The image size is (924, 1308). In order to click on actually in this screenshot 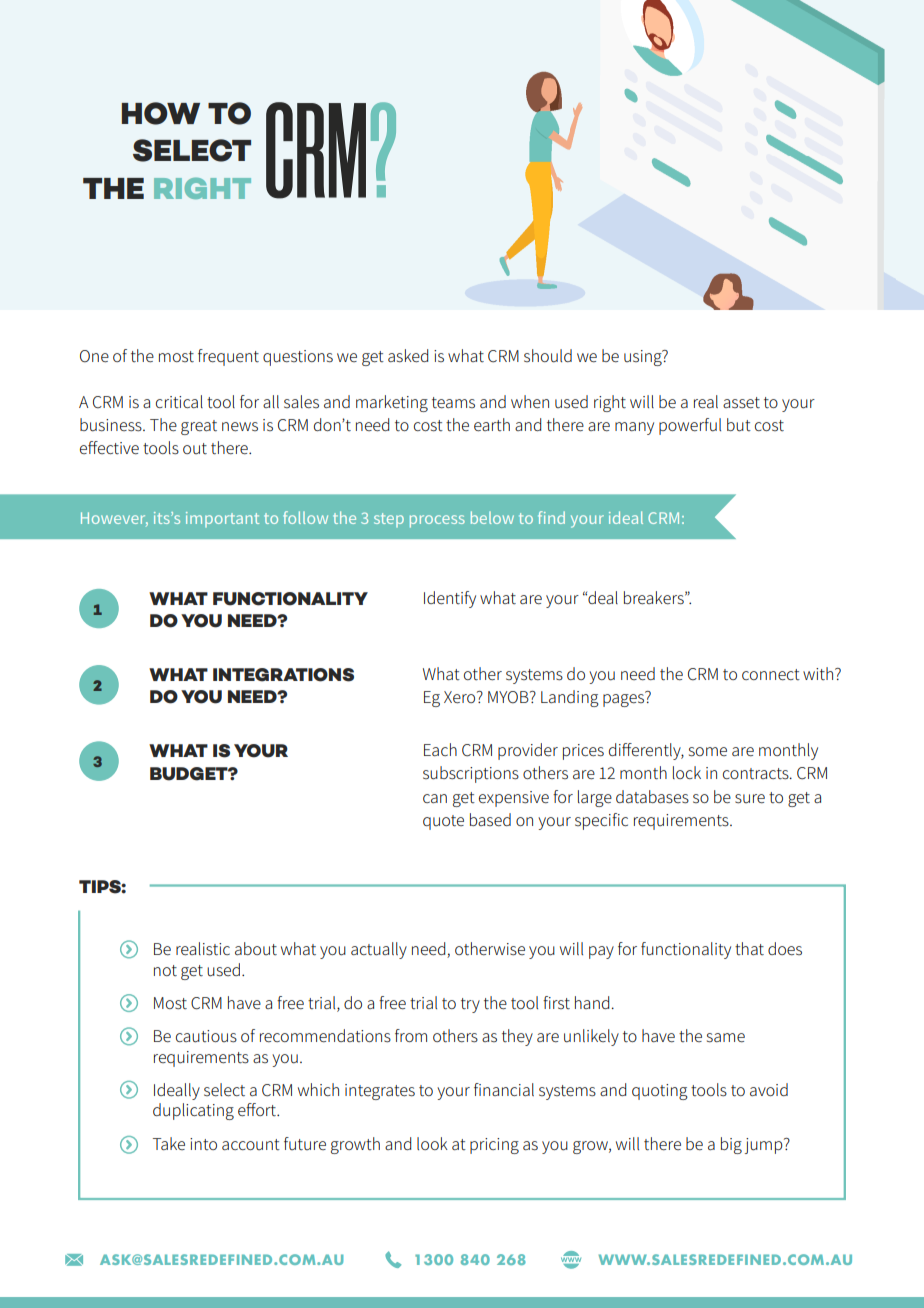, I will do `click(379, 950)`.
